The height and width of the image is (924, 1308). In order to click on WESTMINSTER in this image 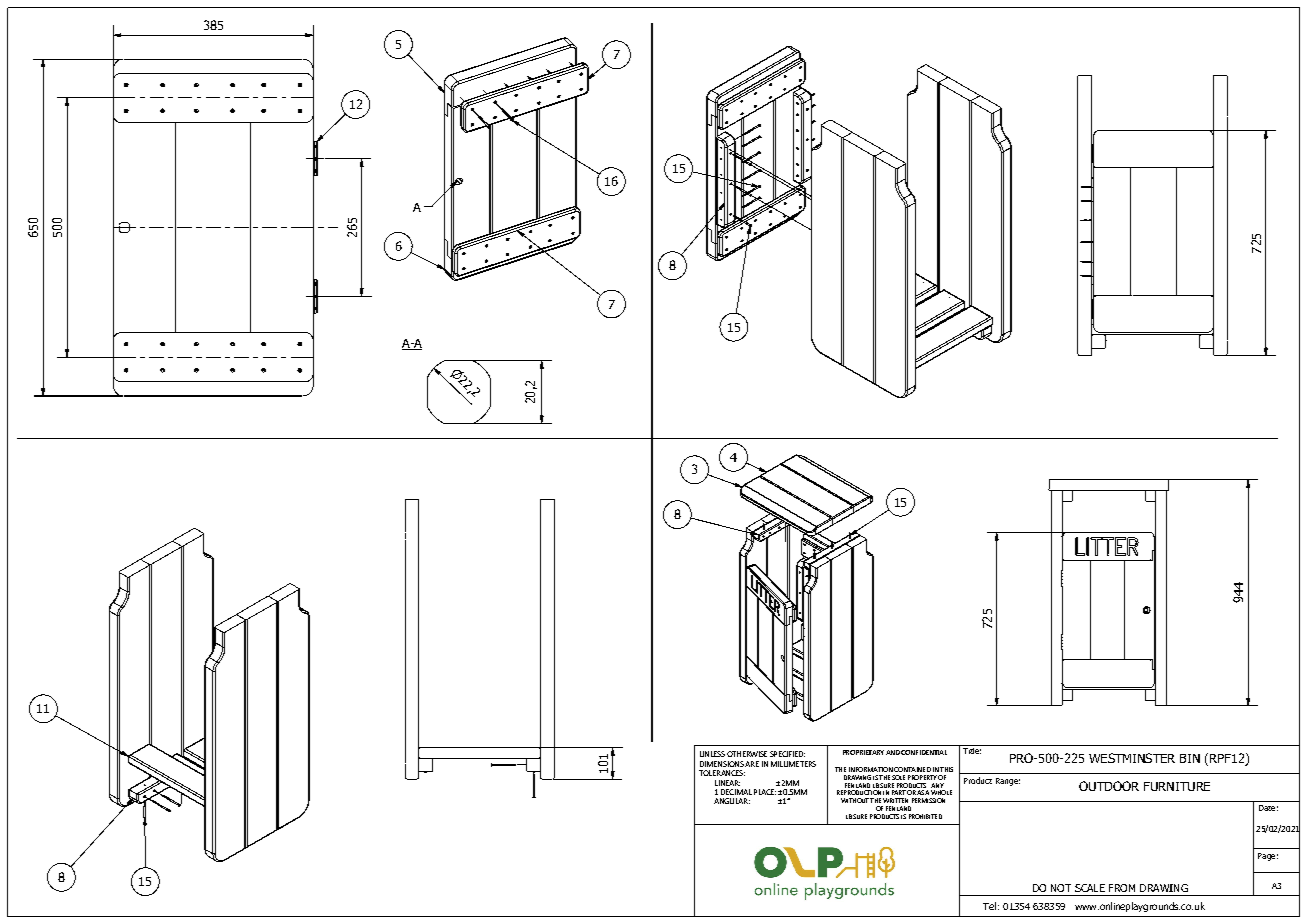, I will do `click(1132, 758)`.
